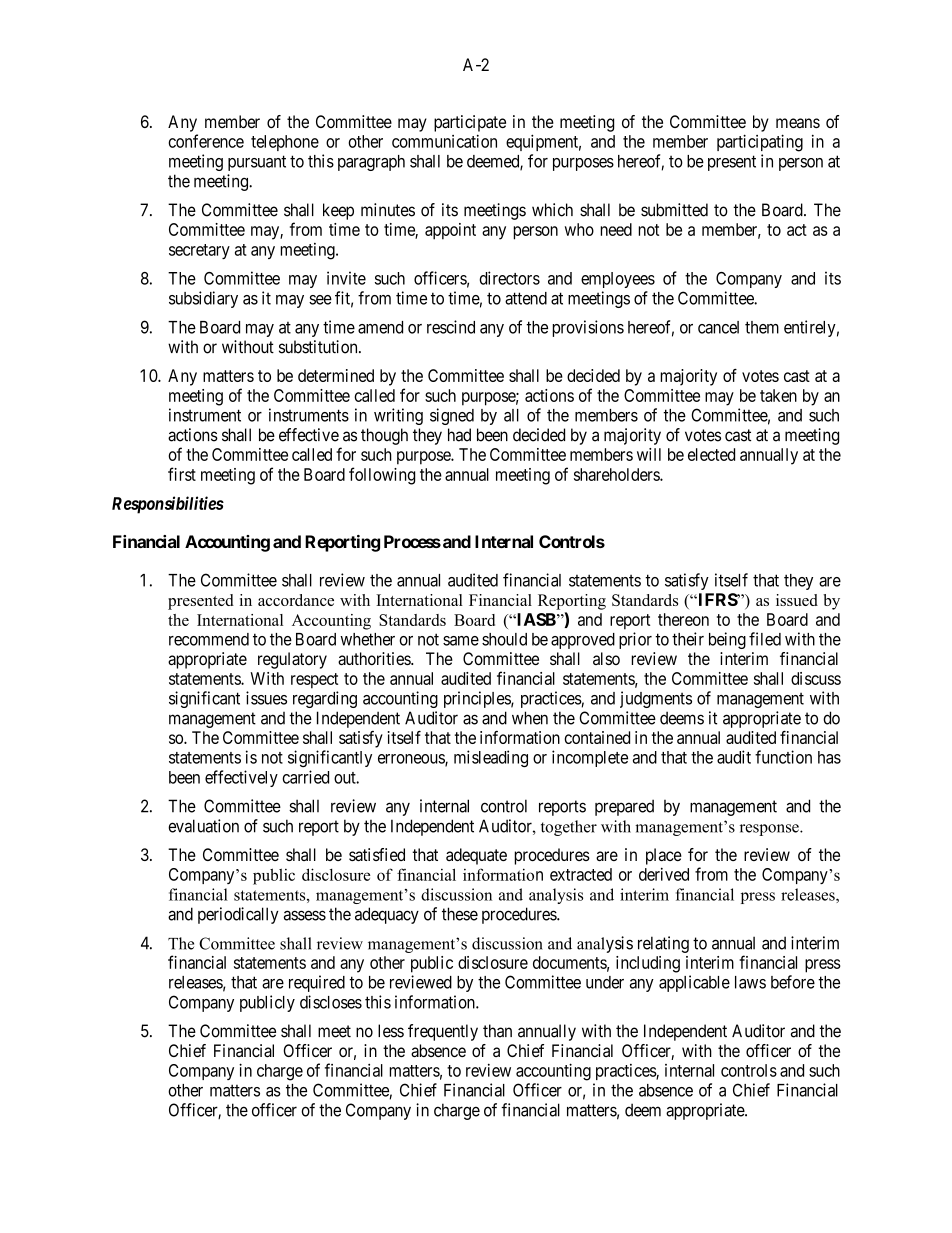 This image has width=952, height=1233. What do you see at coordinates (257, 163) in the image?
I see `pursuant` at bounding box center [257, 163].
